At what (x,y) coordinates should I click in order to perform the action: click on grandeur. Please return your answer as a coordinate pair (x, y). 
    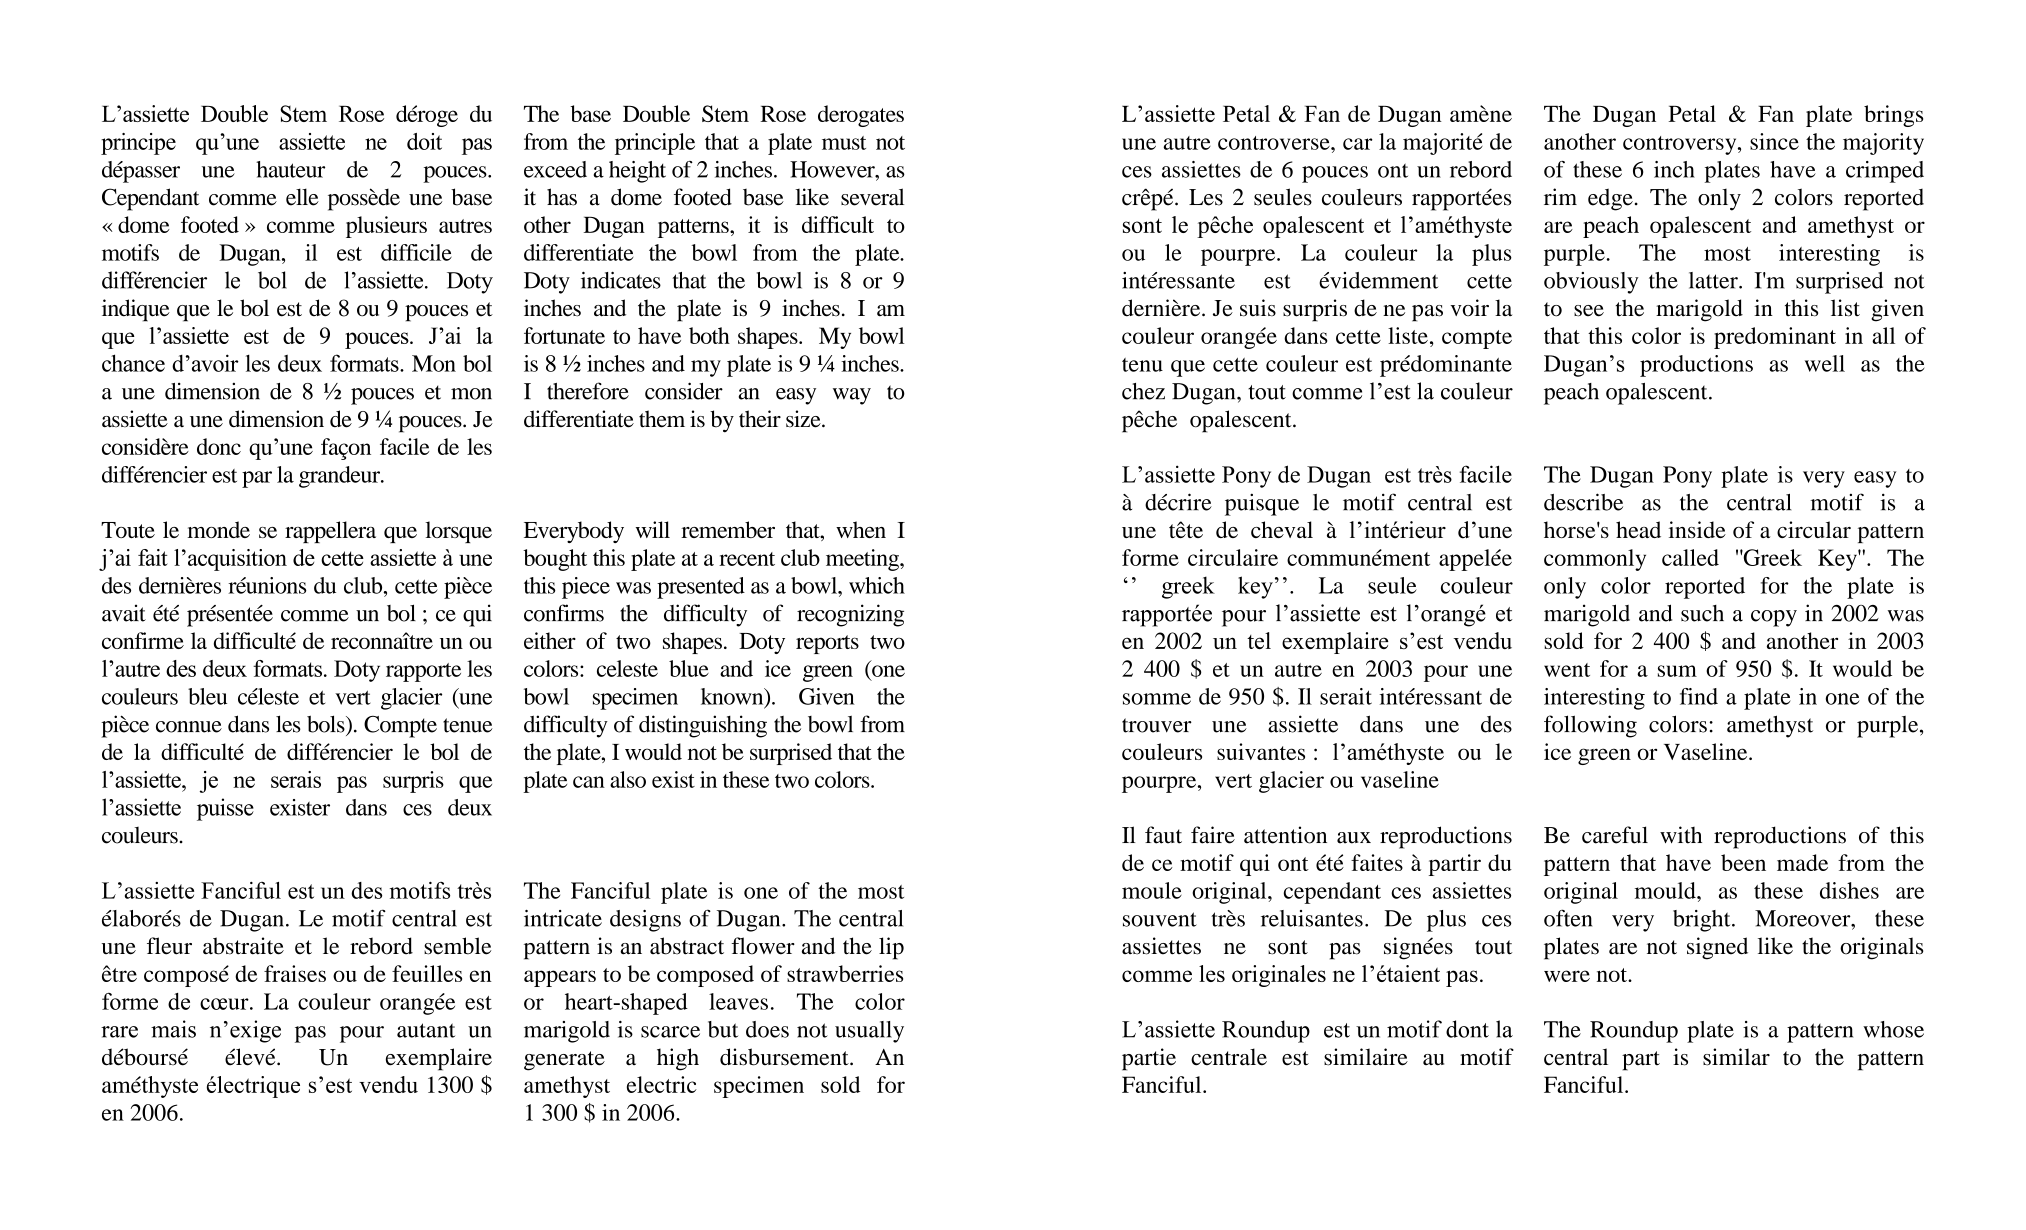
    Looking at the image, I should click on (341, 477).
